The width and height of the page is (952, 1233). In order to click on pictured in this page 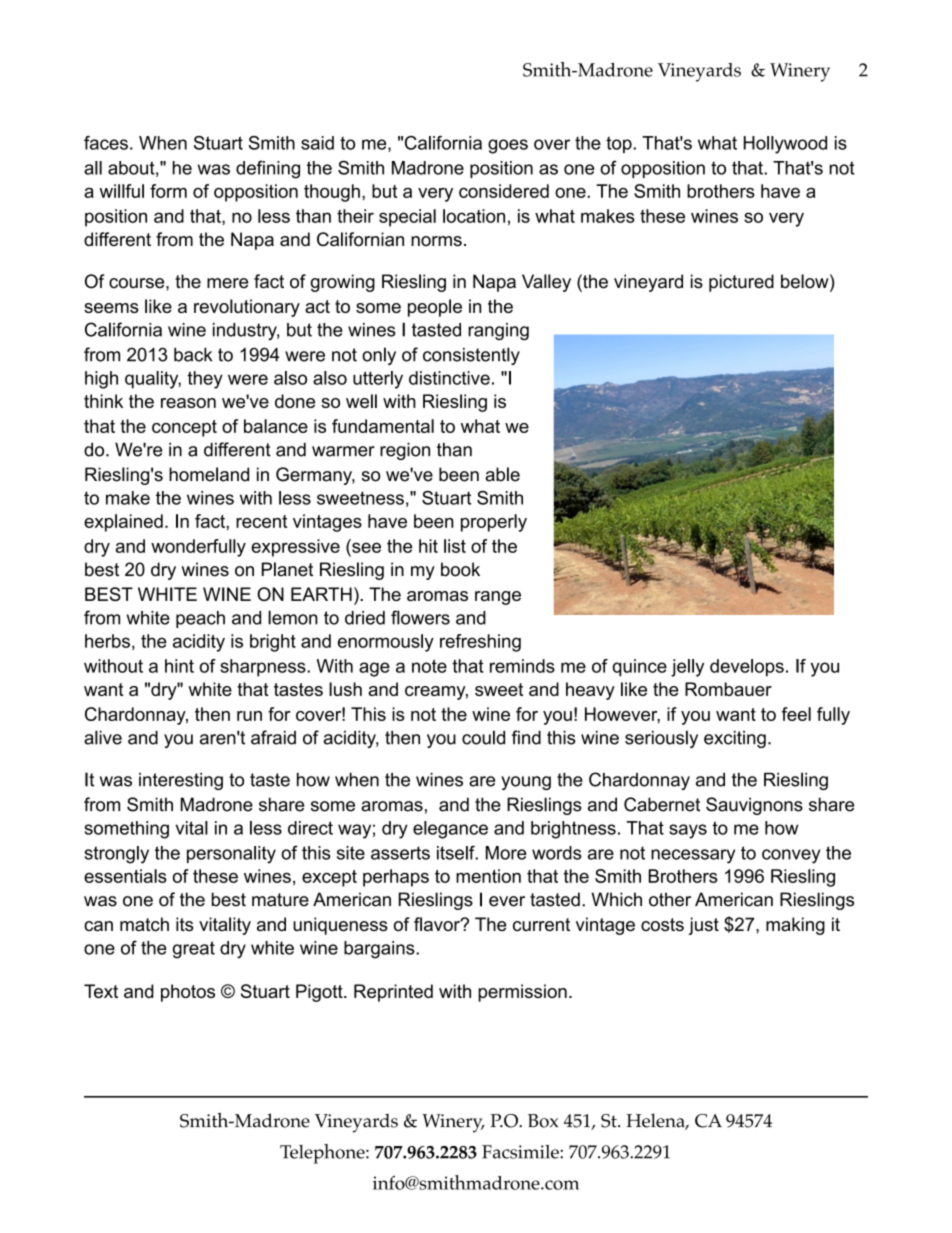, I will do `click(741, 283)`.
